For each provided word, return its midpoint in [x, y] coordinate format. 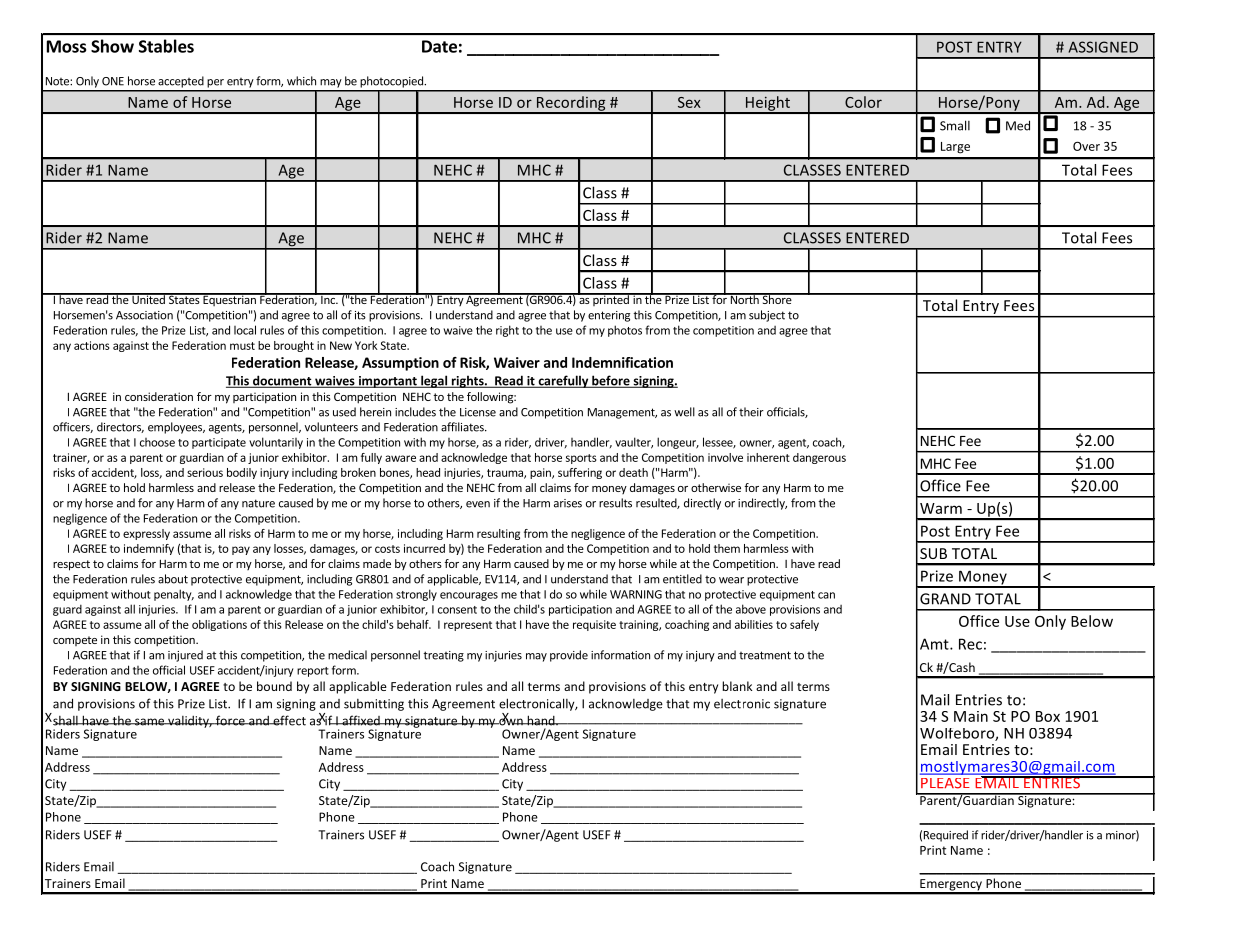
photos [625, 331]
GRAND [945, 599]
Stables [166, 46]
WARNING [636, 594]
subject [767, 316]
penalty [174, 595]
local [245, 330]
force [230, 720]
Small [955, 125]
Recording [571, 104]
